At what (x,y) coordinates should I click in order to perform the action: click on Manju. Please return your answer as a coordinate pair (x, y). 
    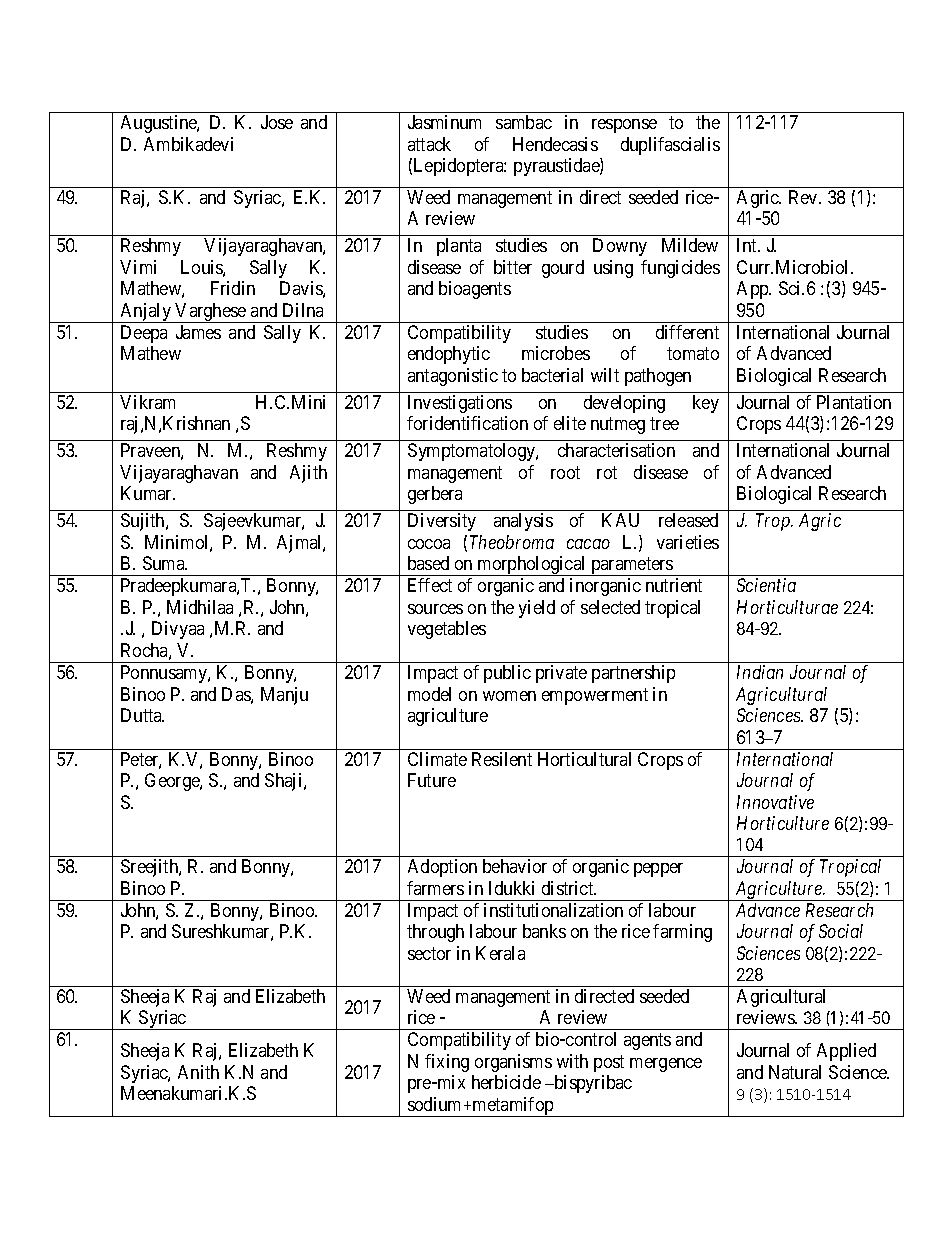
    Looking at the image, I should click on (284, 696).
